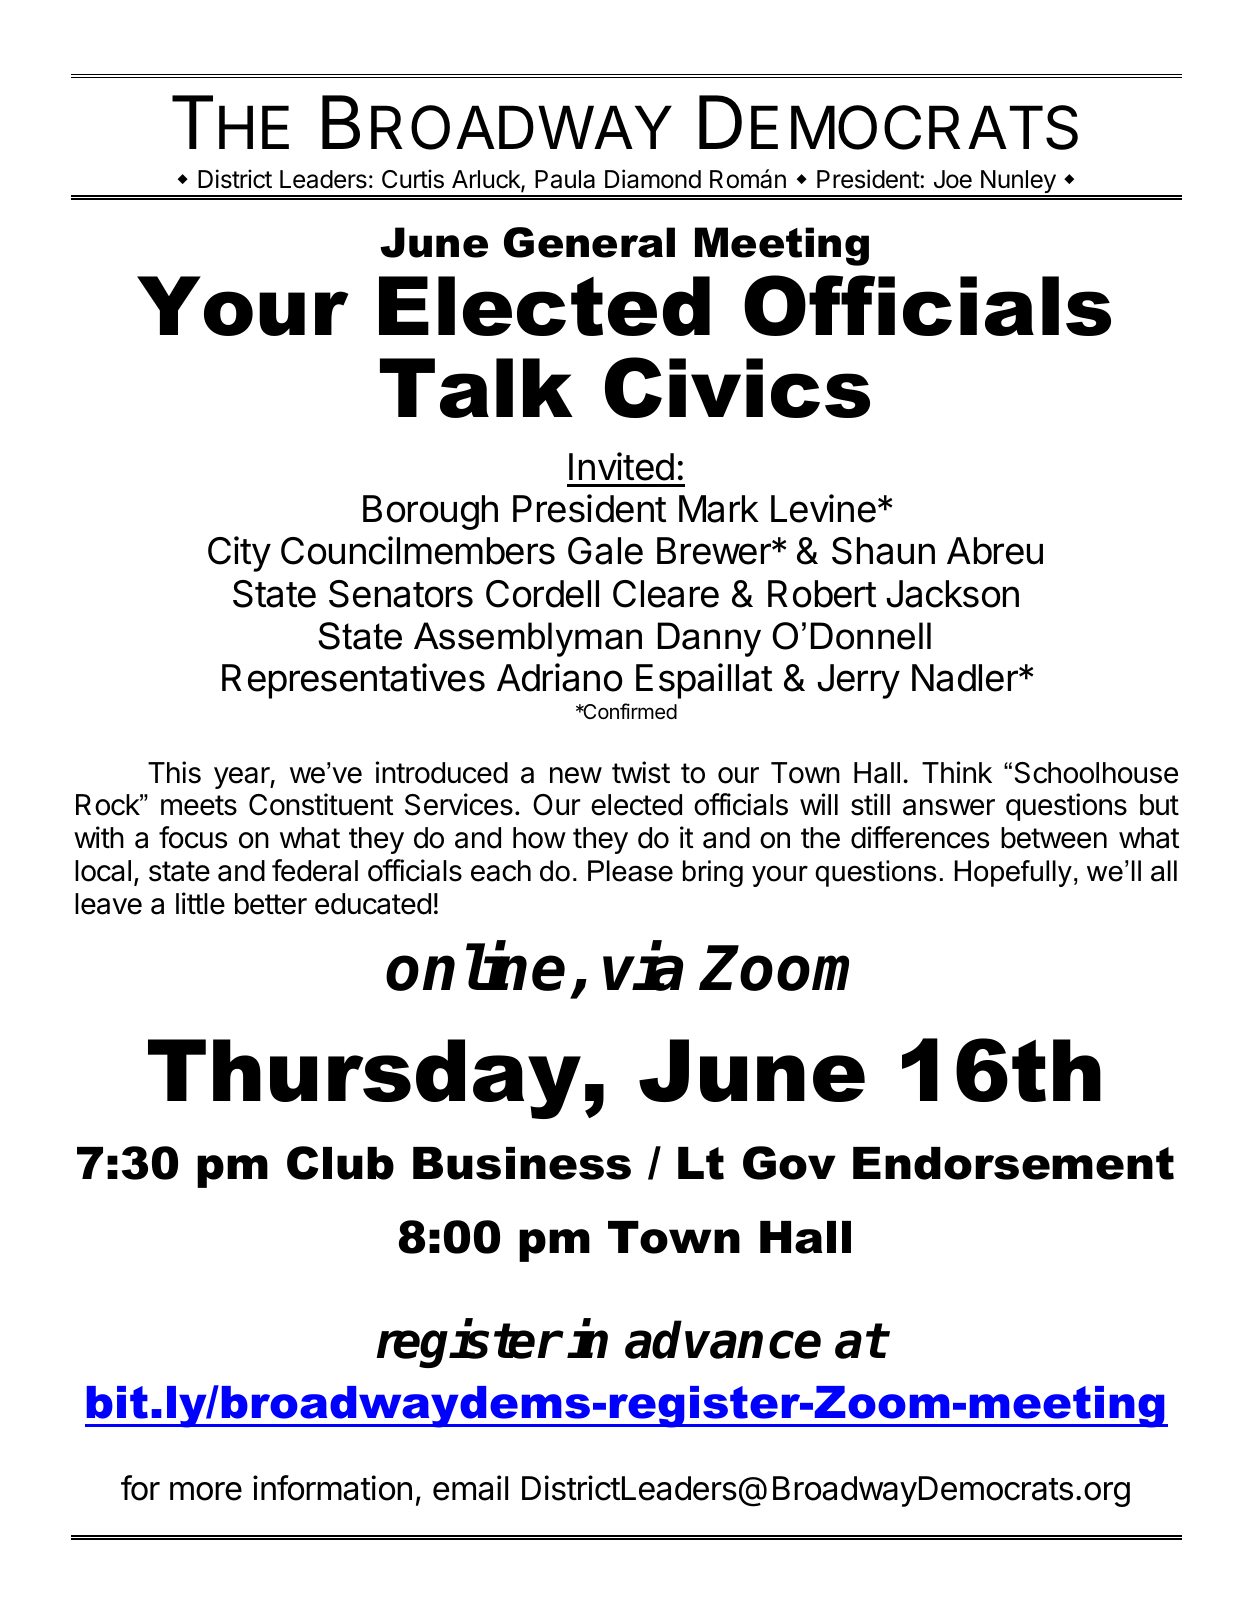 The image size is (1252, 1620). I want to click on Curtis, so click(413, 179).
